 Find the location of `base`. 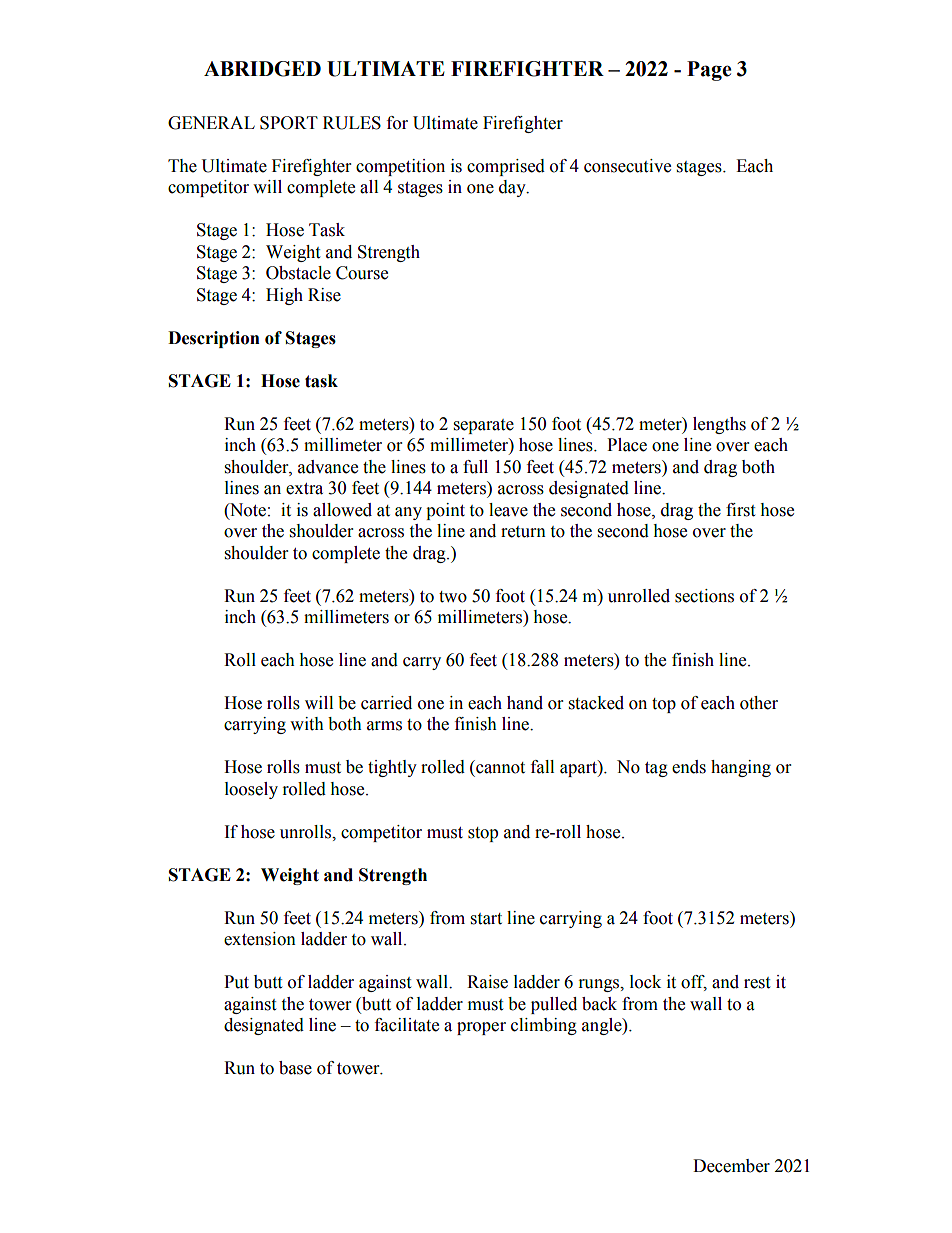

base is located at coordinates (295, 1068).
